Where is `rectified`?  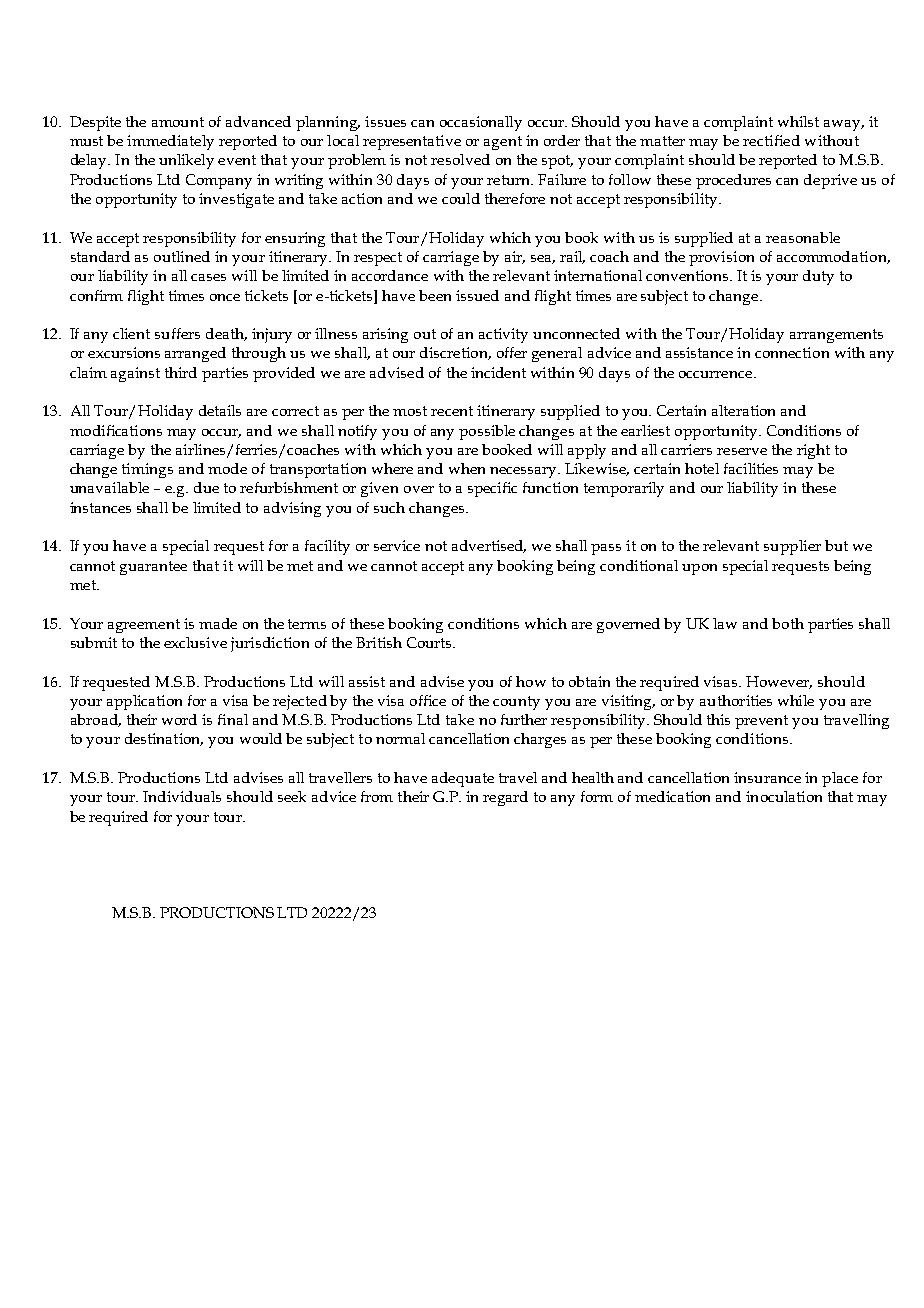
rectified is located at coordinates (771, 140).
